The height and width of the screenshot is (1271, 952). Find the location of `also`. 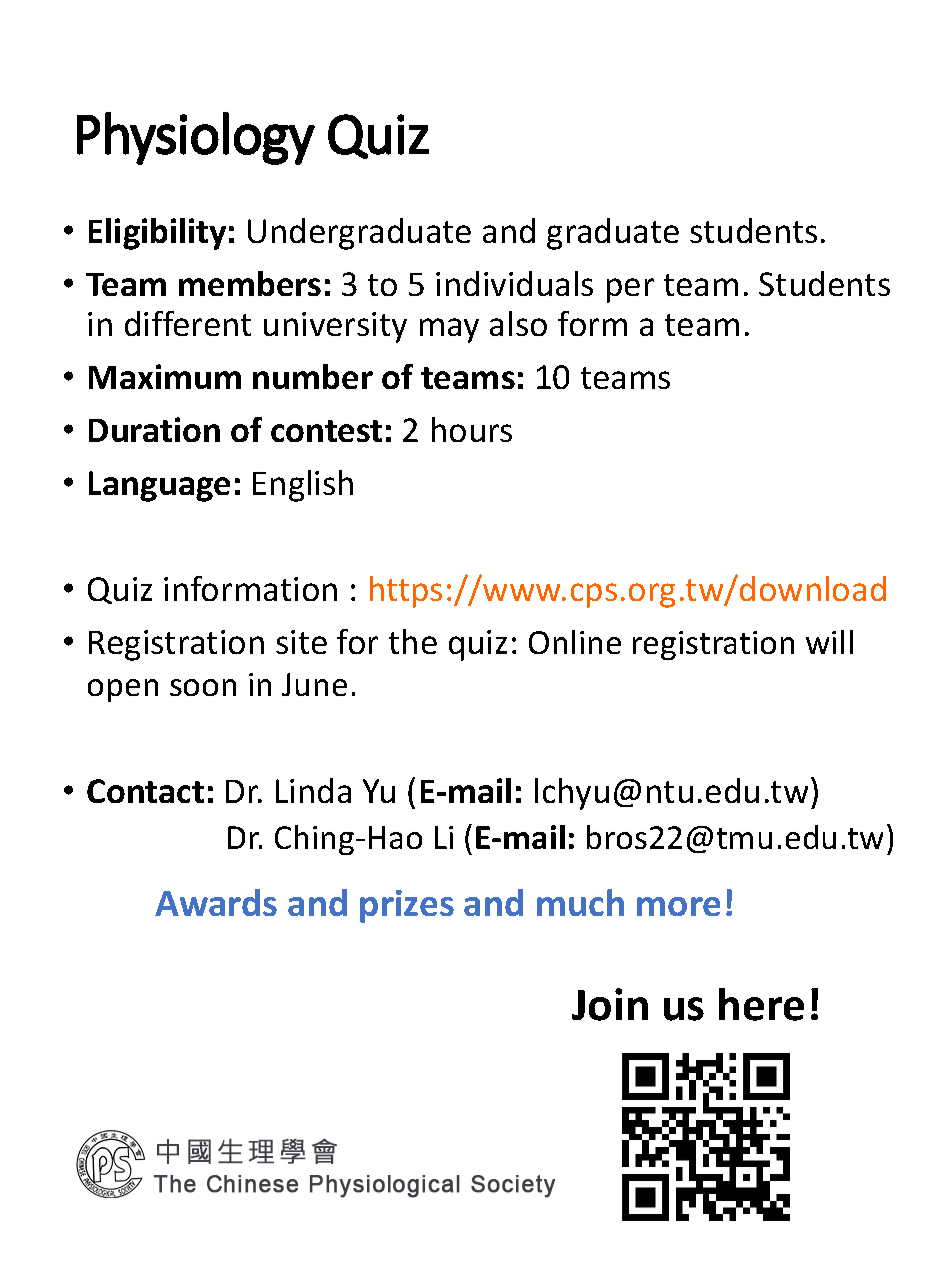

also is located at coordinates (518, 323).
